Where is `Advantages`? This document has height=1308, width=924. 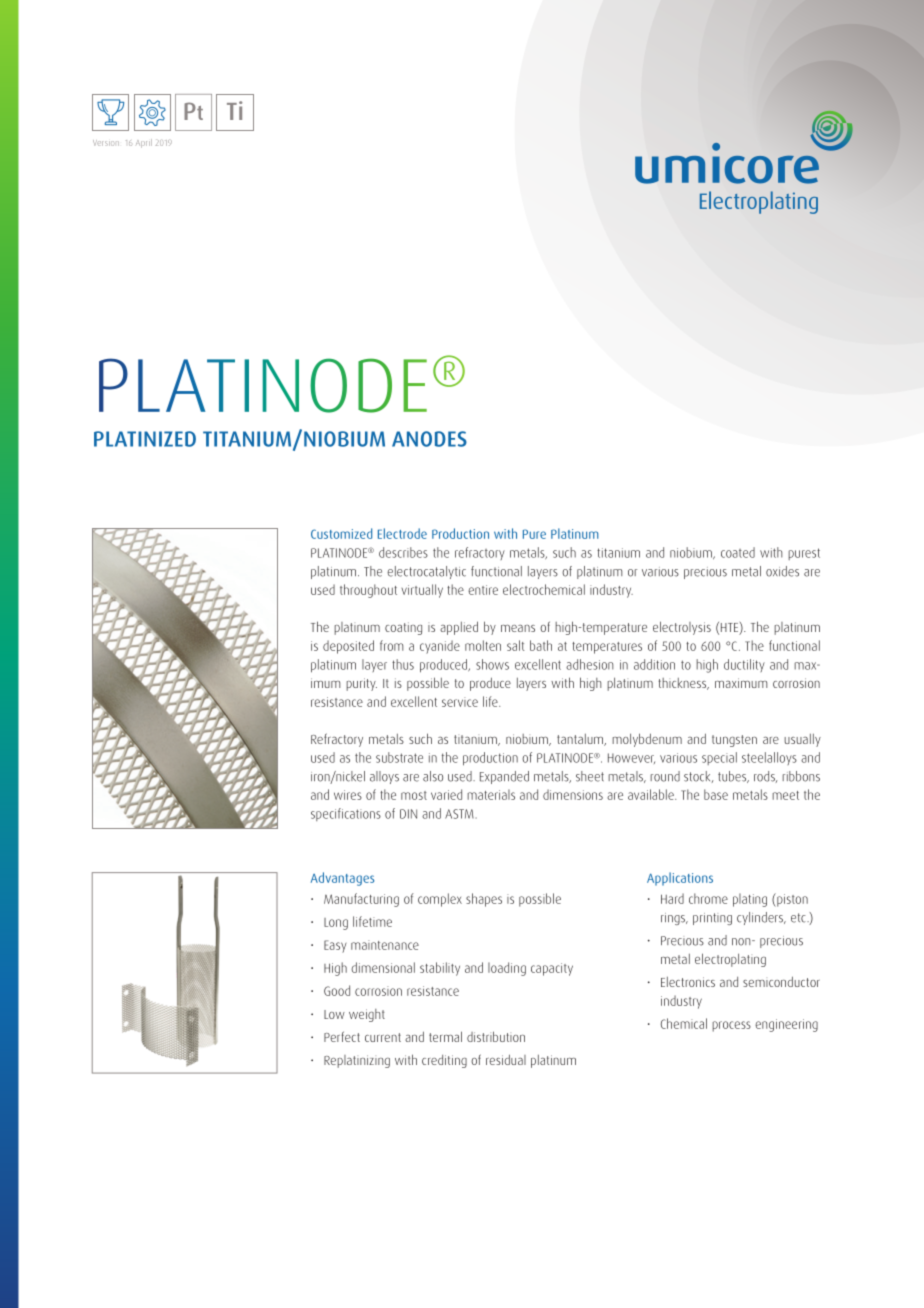
Advantages is located at coordinates (342, 879).
